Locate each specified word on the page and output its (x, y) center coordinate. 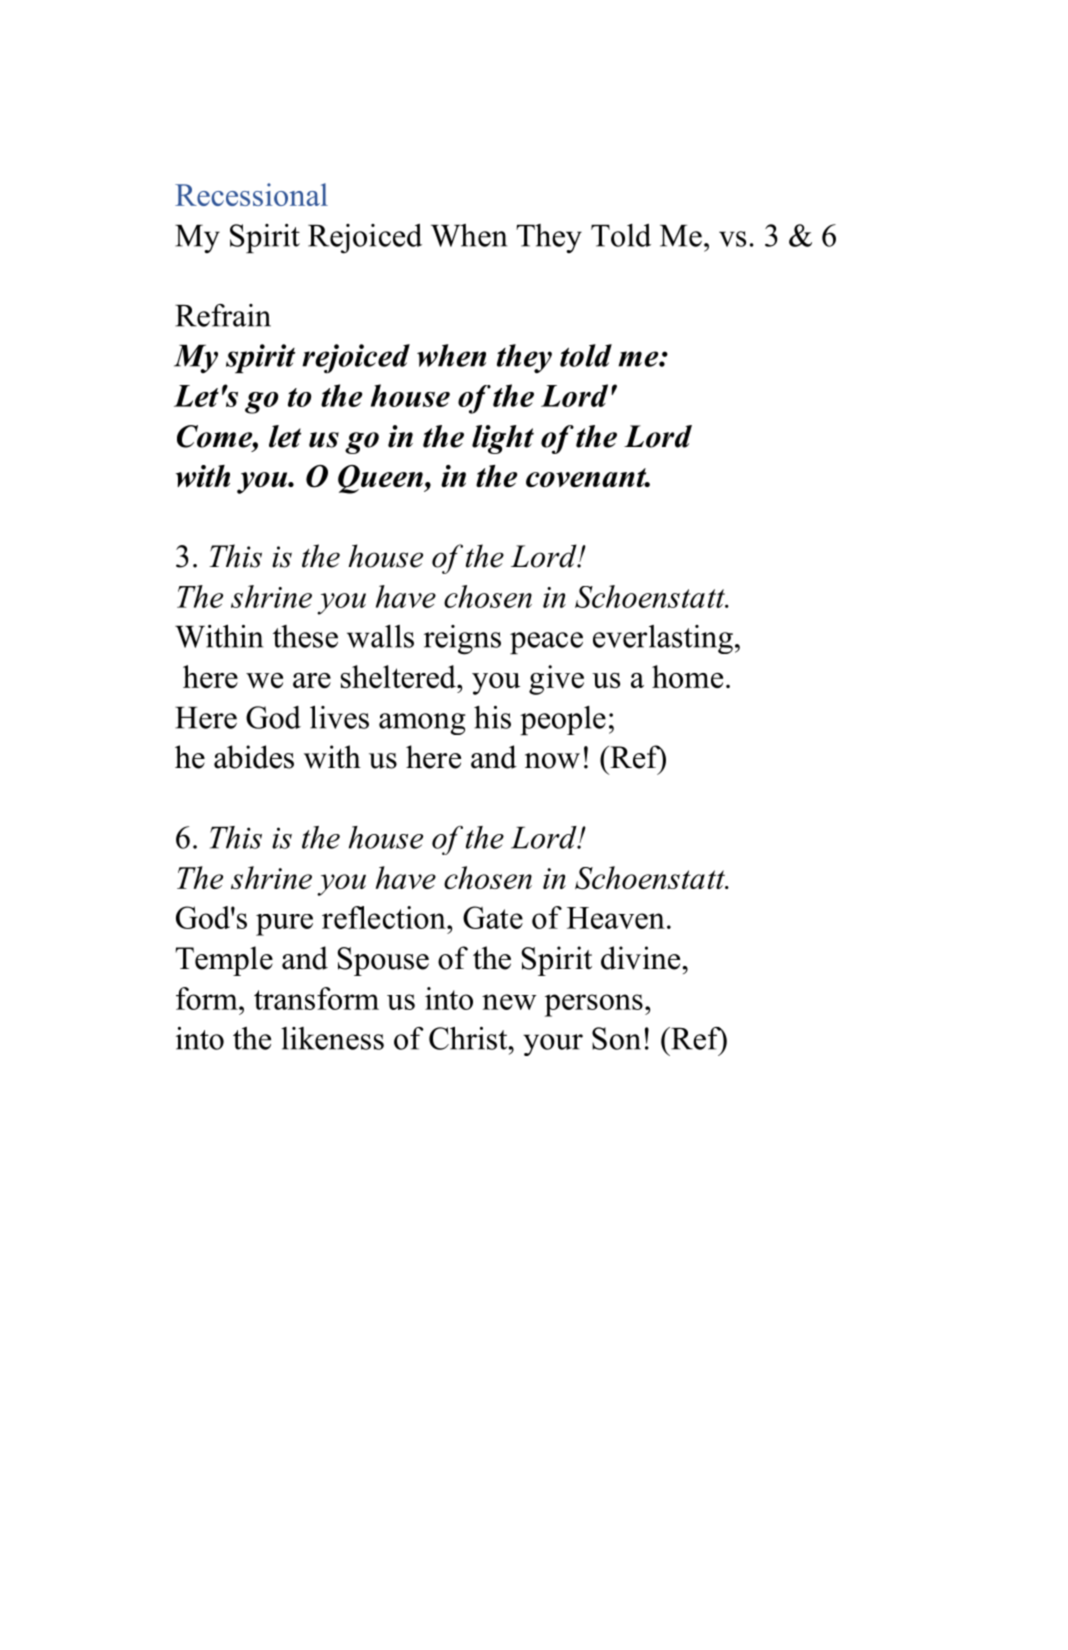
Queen (381, 479)
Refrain (223, 315)
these (305, 636)
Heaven (616, 918)
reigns (462, 640)
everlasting (663, 639)
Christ (469, 1038)
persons (594, 1005)
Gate (493, 917)
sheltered (399, 676)
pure (284, 925)
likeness (332, 1038)
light (503, 439)
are (312, 680)
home (687, 676)
